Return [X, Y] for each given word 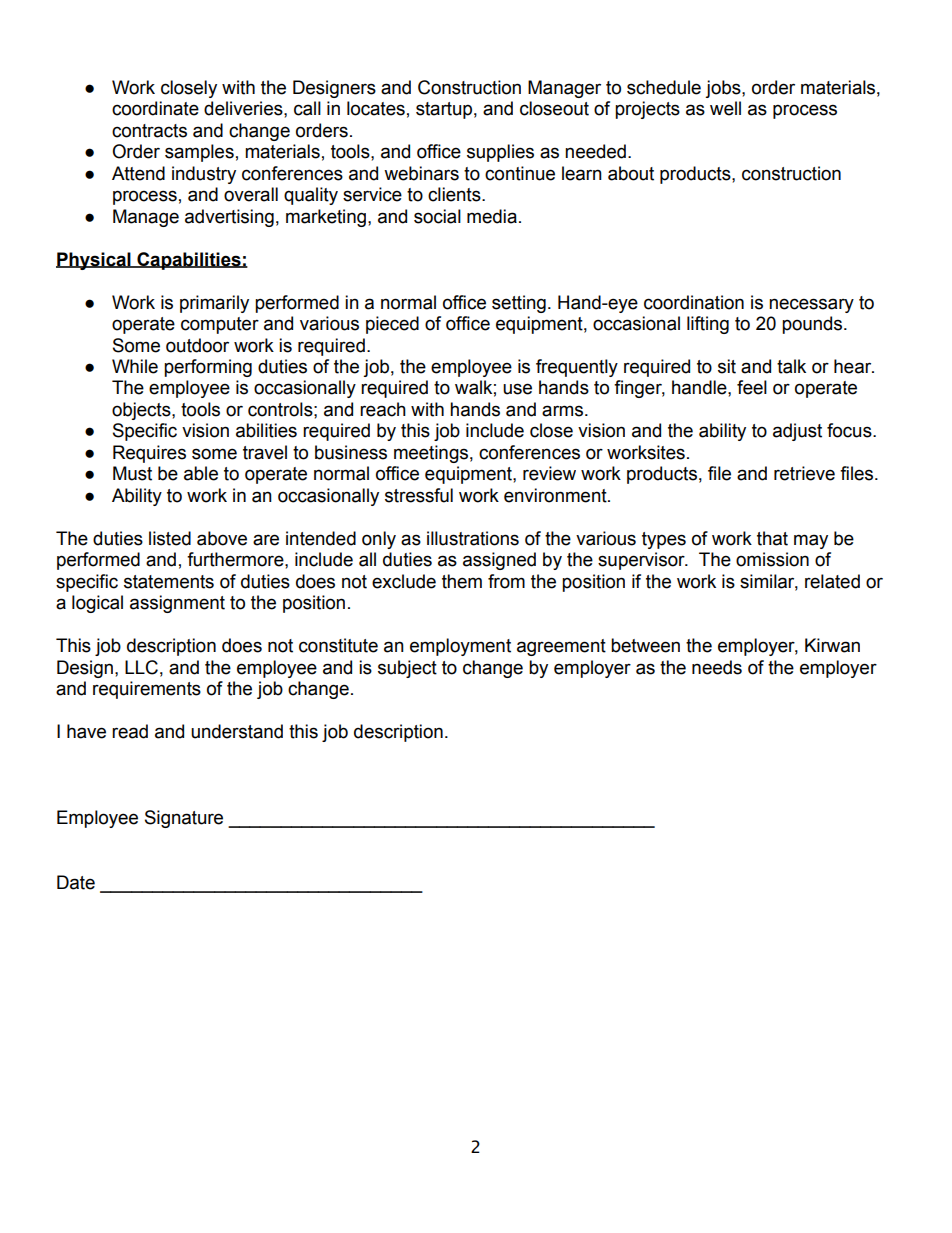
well [725, 108]
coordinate [155, 108]
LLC [141, 667]
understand [237, 731]
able [201, 473]
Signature [184, 819]
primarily [214, 304]
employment [460, 647]
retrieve [804, 473]
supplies [500, 153]
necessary [811, 305]
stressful [419, 495]
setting [519, 304]
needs [717, 667]
